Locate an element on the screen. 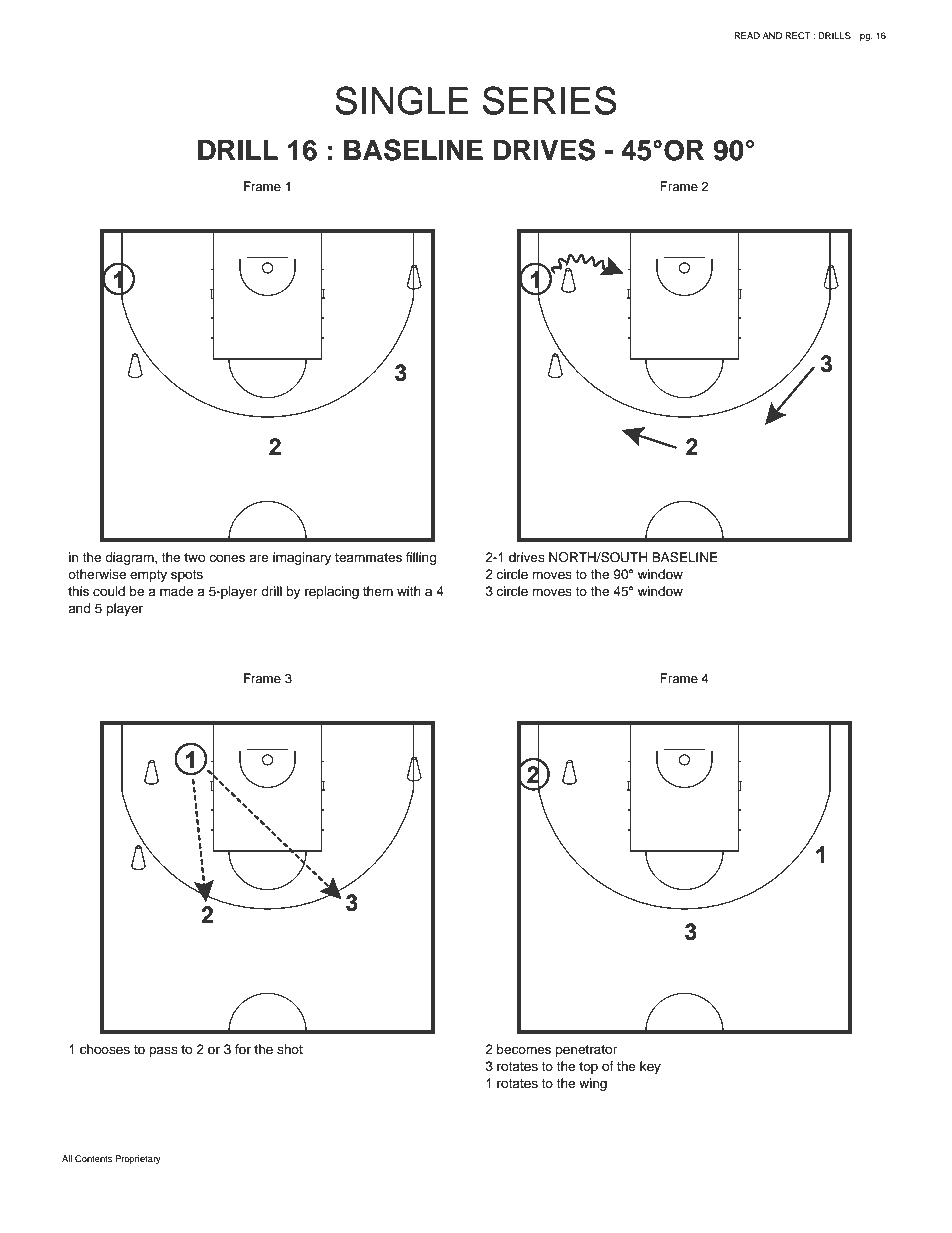 Image resolution: width=952 pixels, height=1233 pixels. SINGLE is located at coordinates (401, 100).
